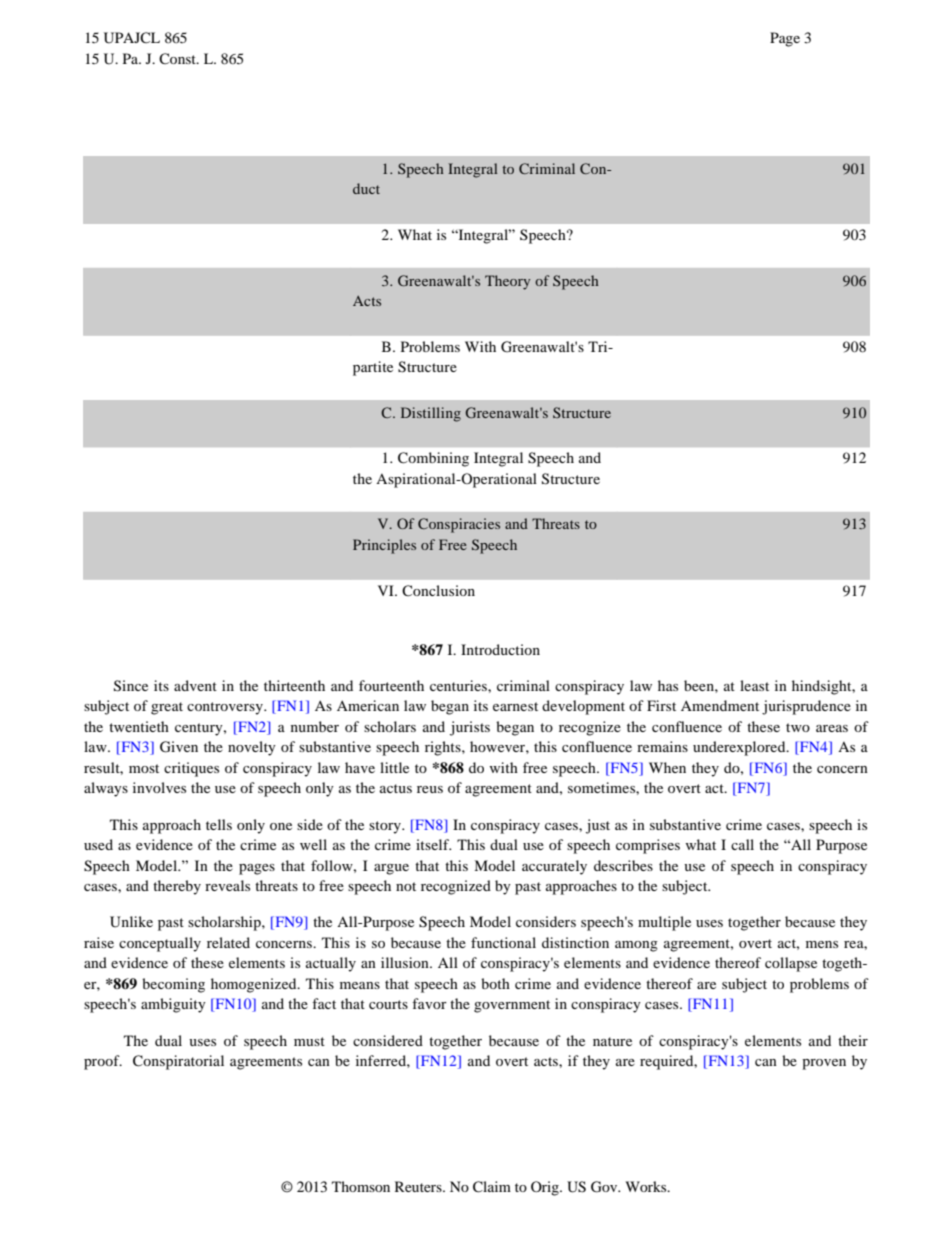 This screenshot has height=1233, width=952. What do you see at coordinates (159, 787) in the screenshot?
I see `involves` at bounding box center [159, 787].
